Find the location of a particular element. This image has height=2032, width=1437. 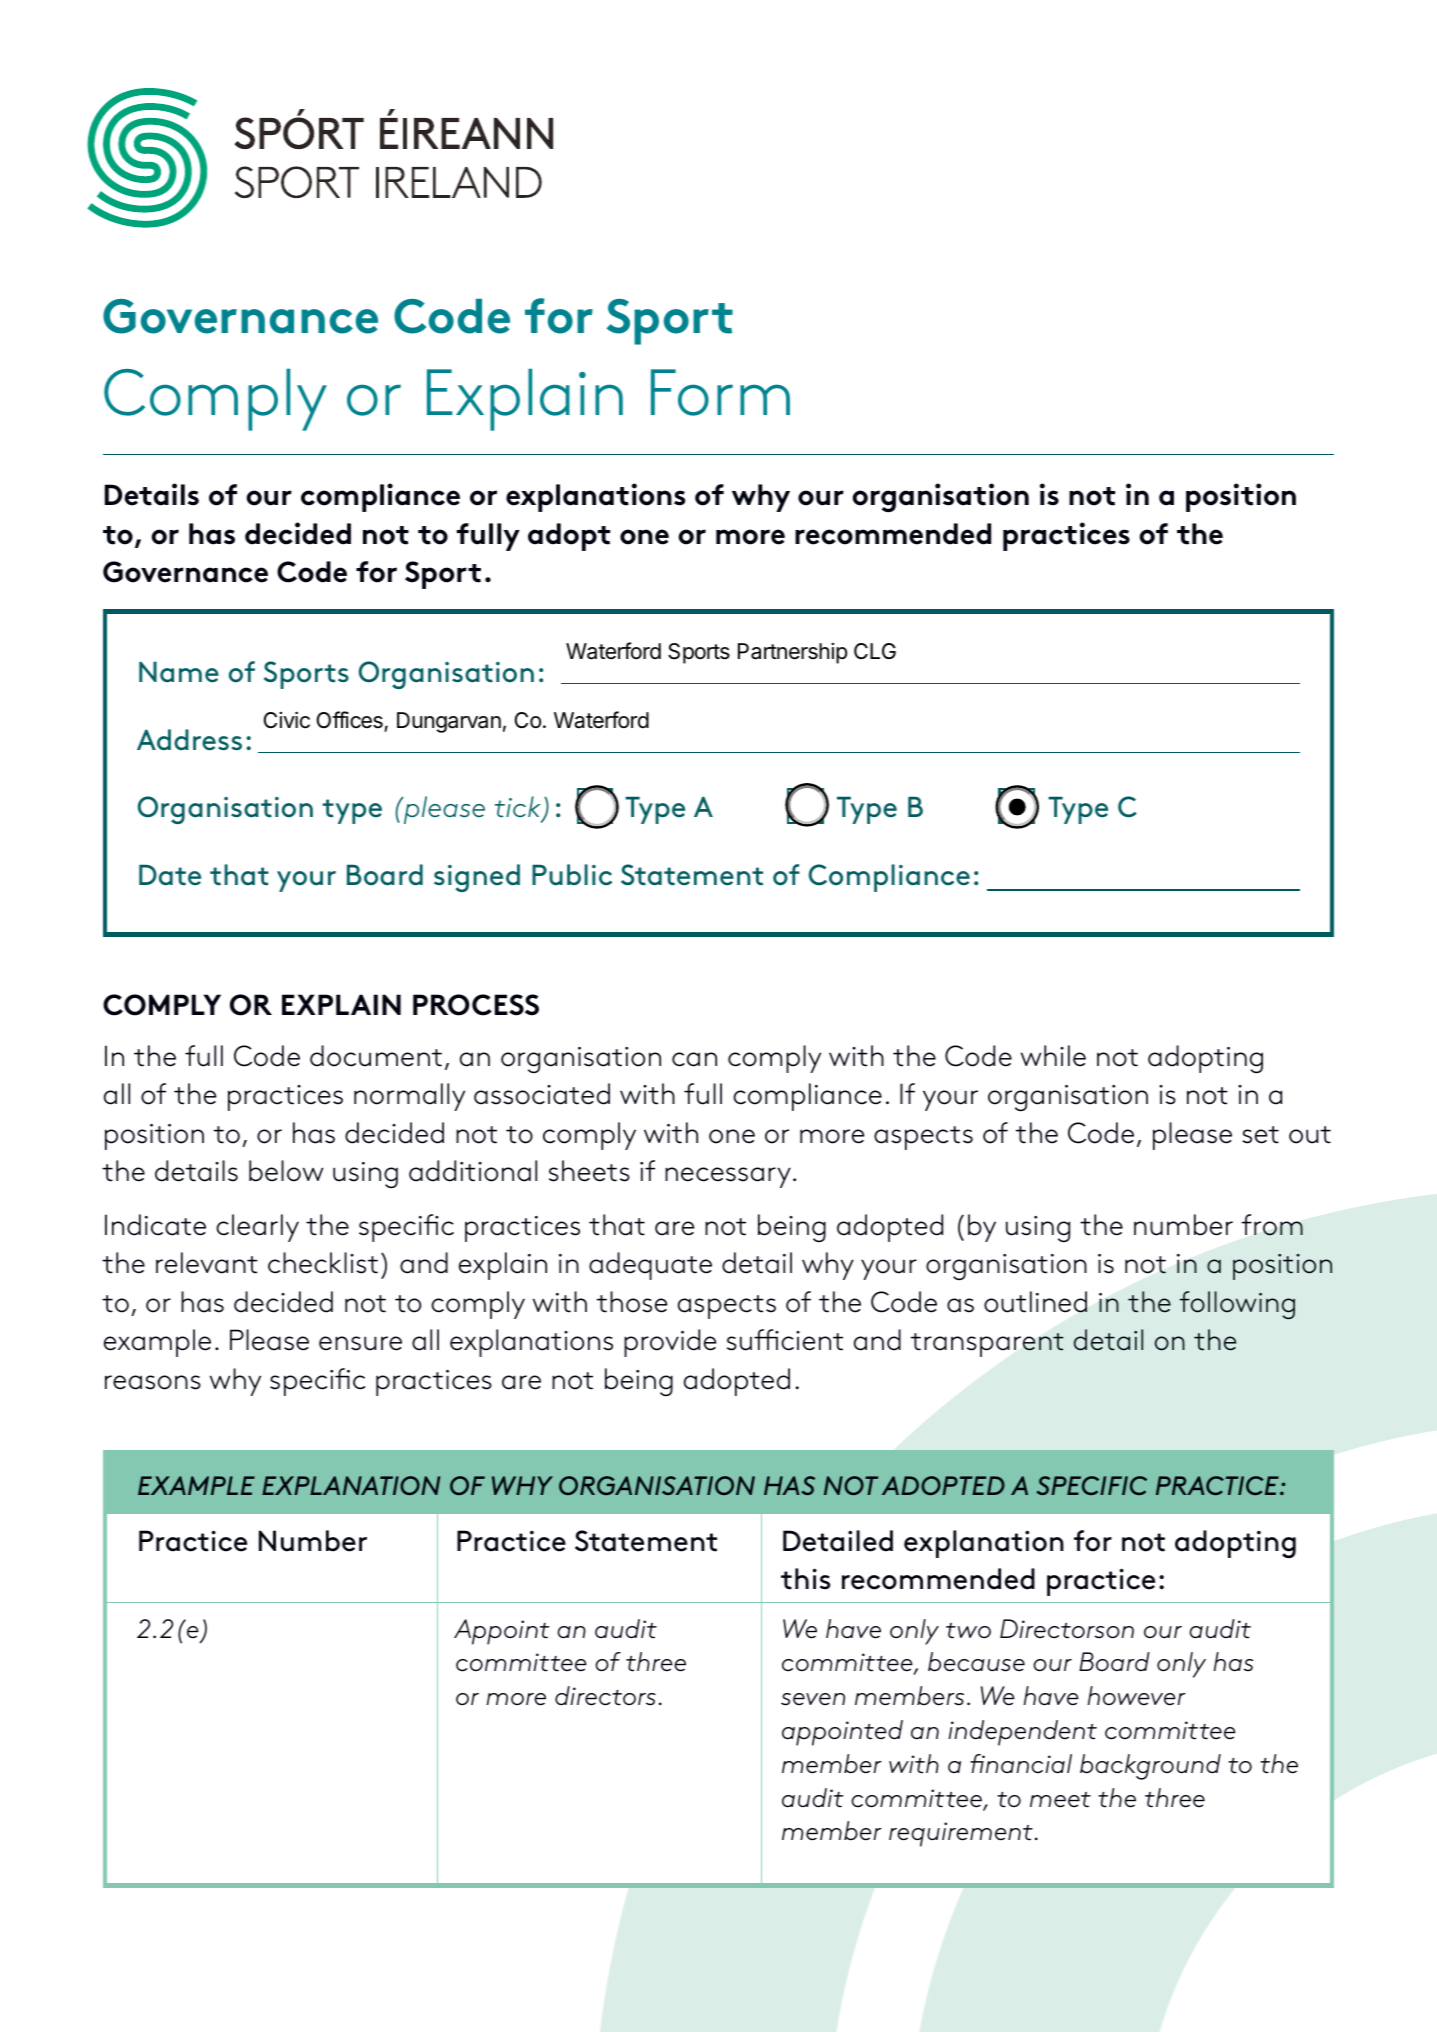

tick is located at coordinates (519, 808).
